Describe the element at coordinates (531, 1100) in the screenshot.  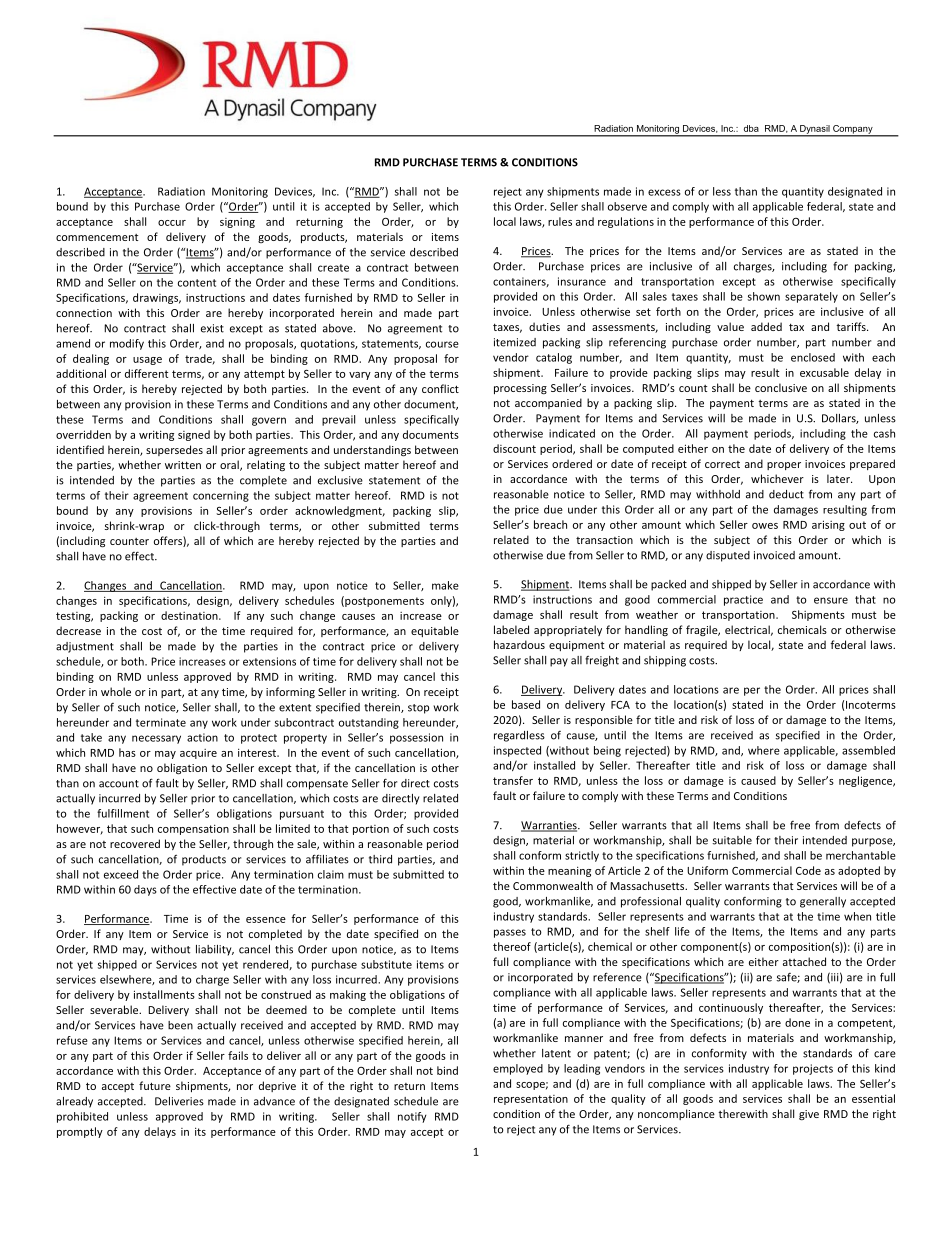
I see `representation` at that location.
